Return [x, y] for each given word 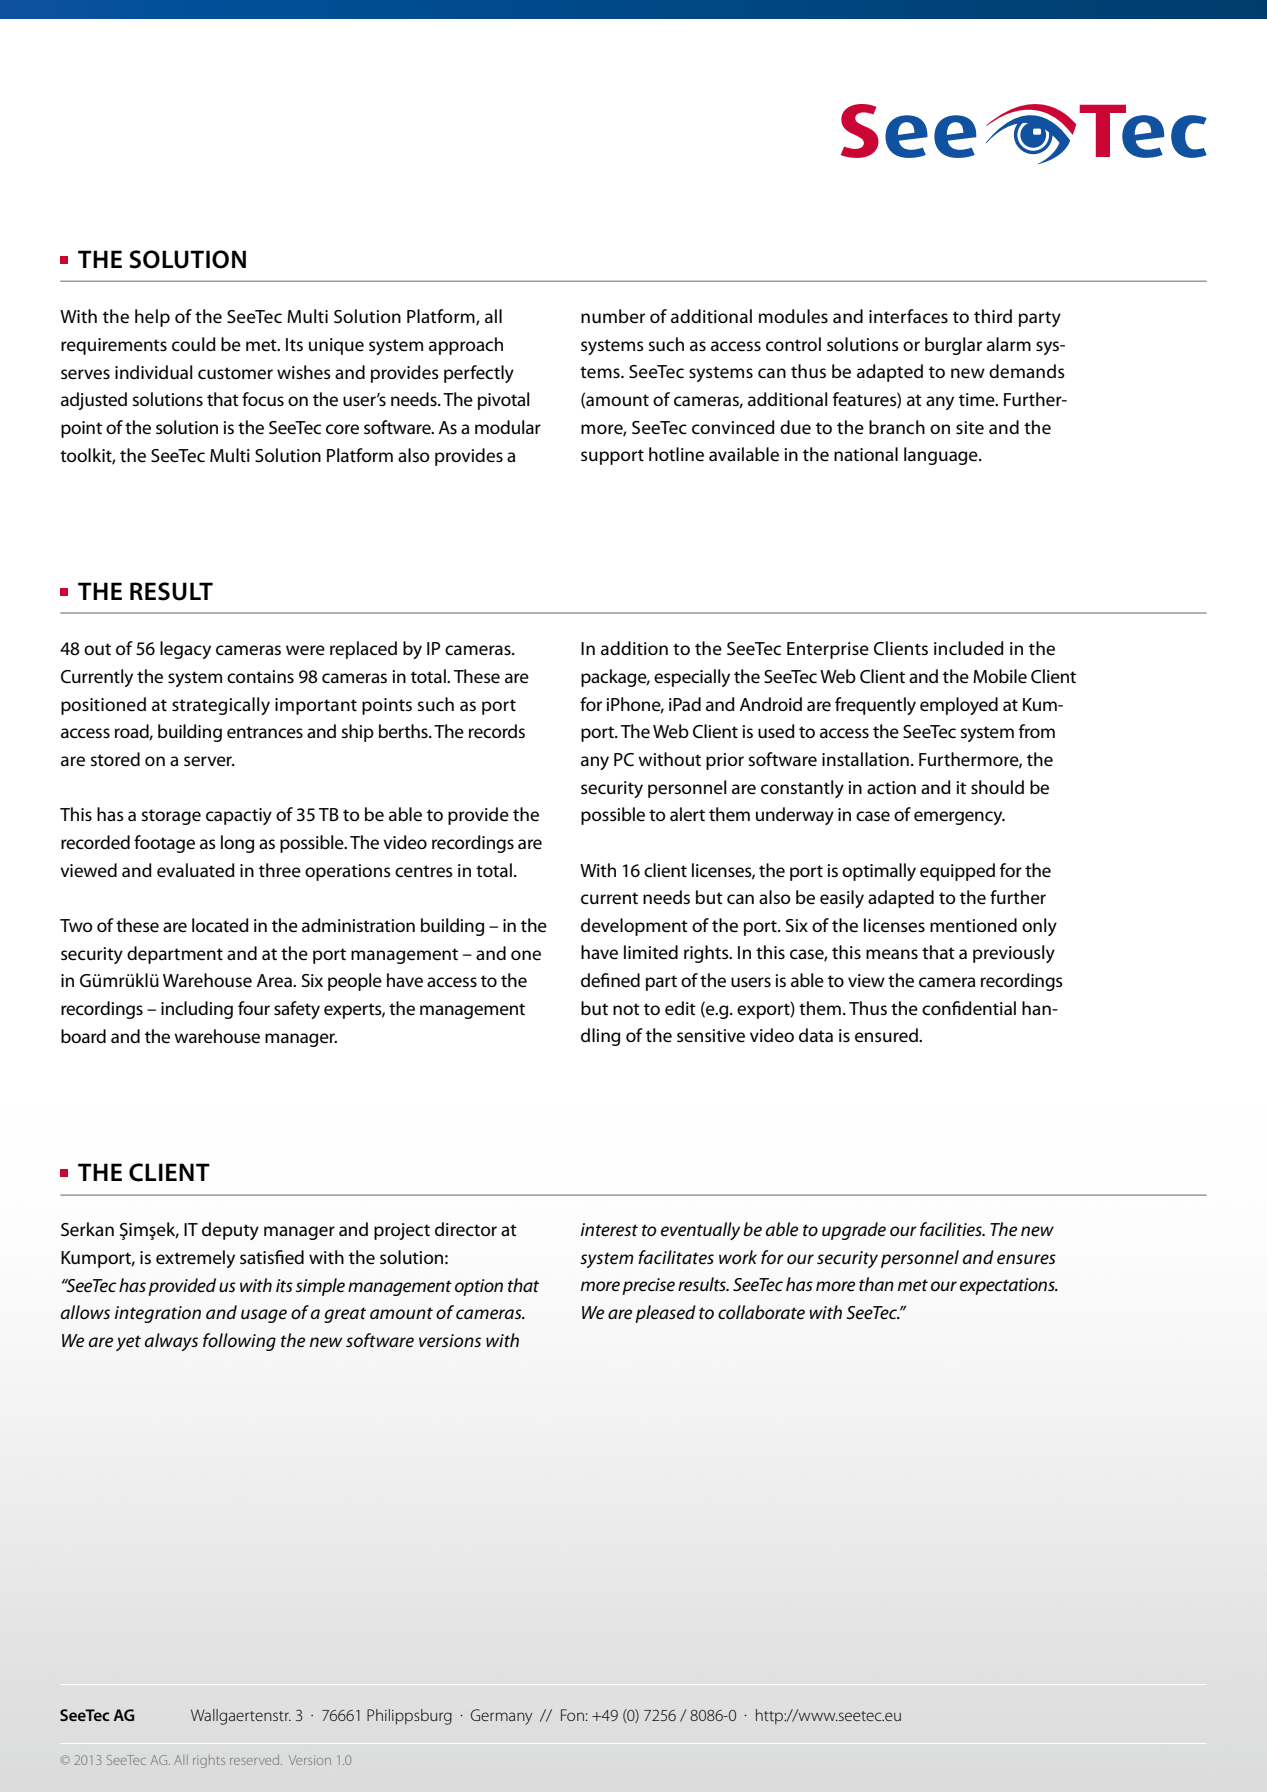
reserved [256, 1760]
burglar [953, 346]
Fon [572, 1715]
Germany [501, 1717]
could [194, 344]
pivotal [504, 401]
